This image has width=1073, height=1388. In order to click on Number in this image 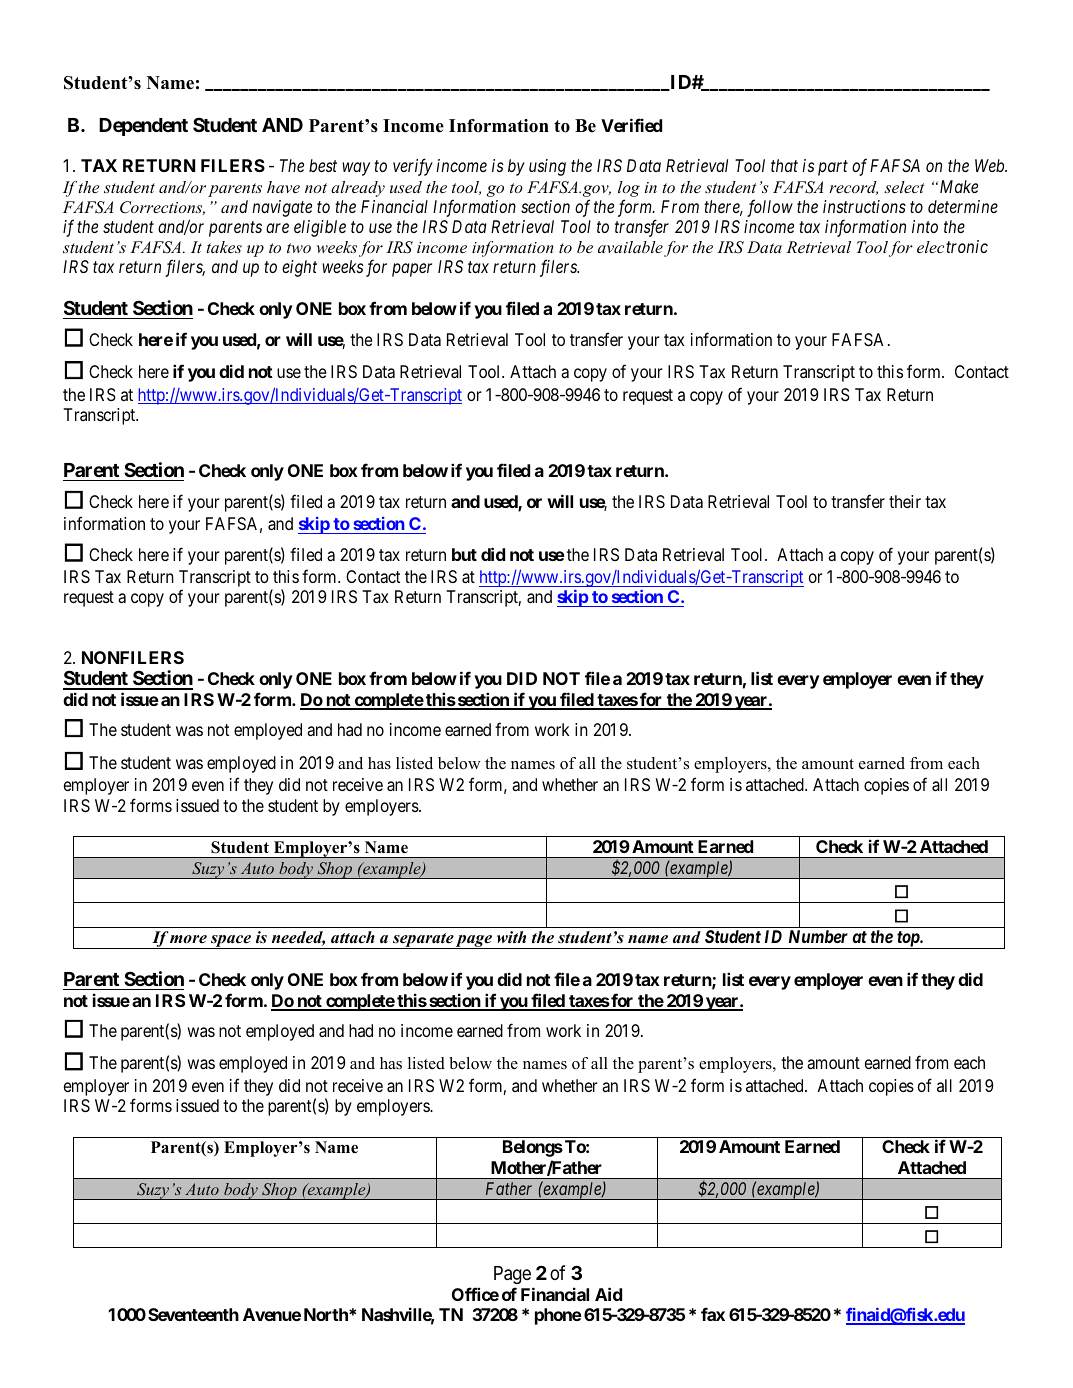, I will do `click(818, 936)`.
